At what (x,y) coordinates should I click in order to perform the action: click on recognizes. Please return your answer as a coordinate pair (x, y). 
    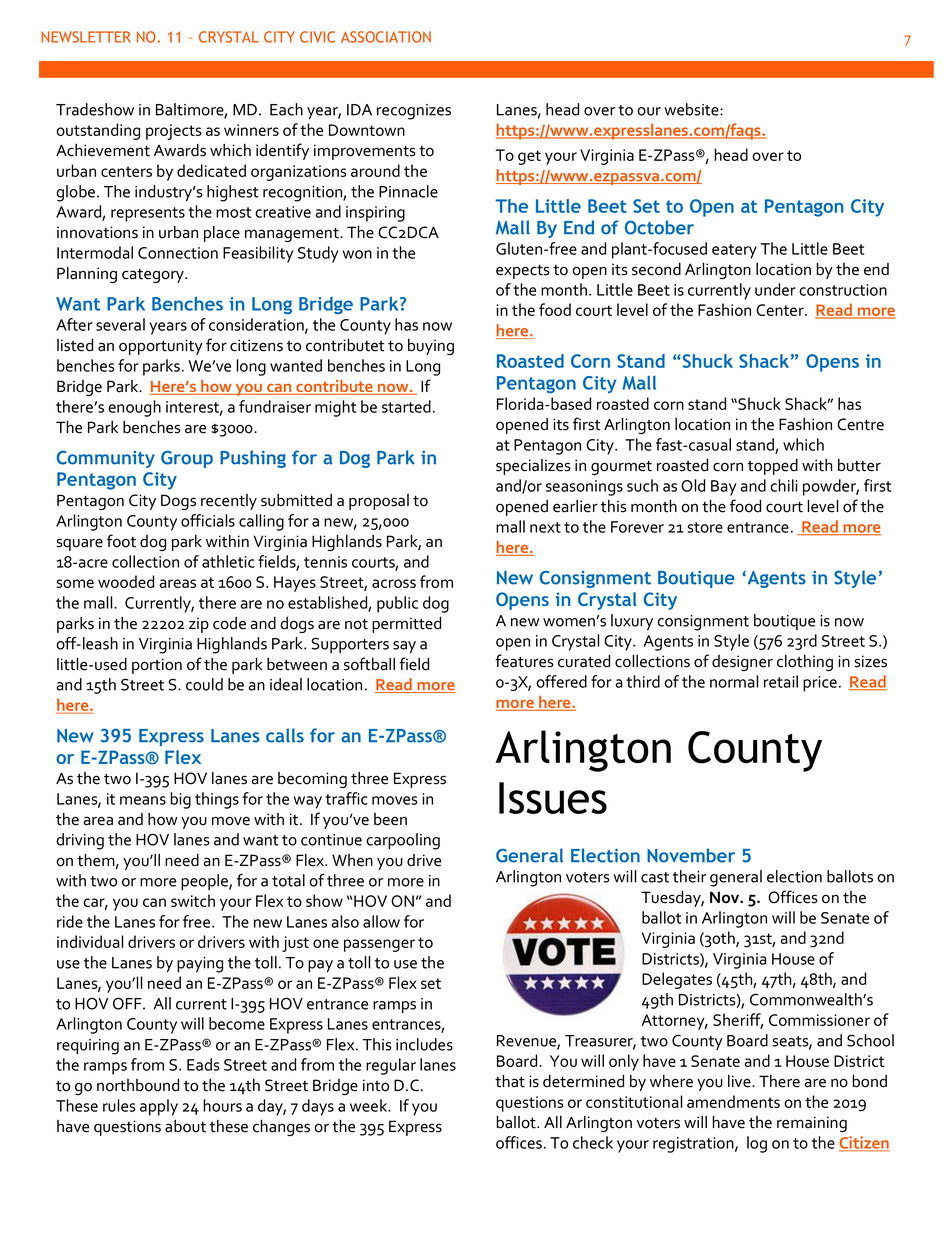
    Looking at the image, I should click on (414, 112).
